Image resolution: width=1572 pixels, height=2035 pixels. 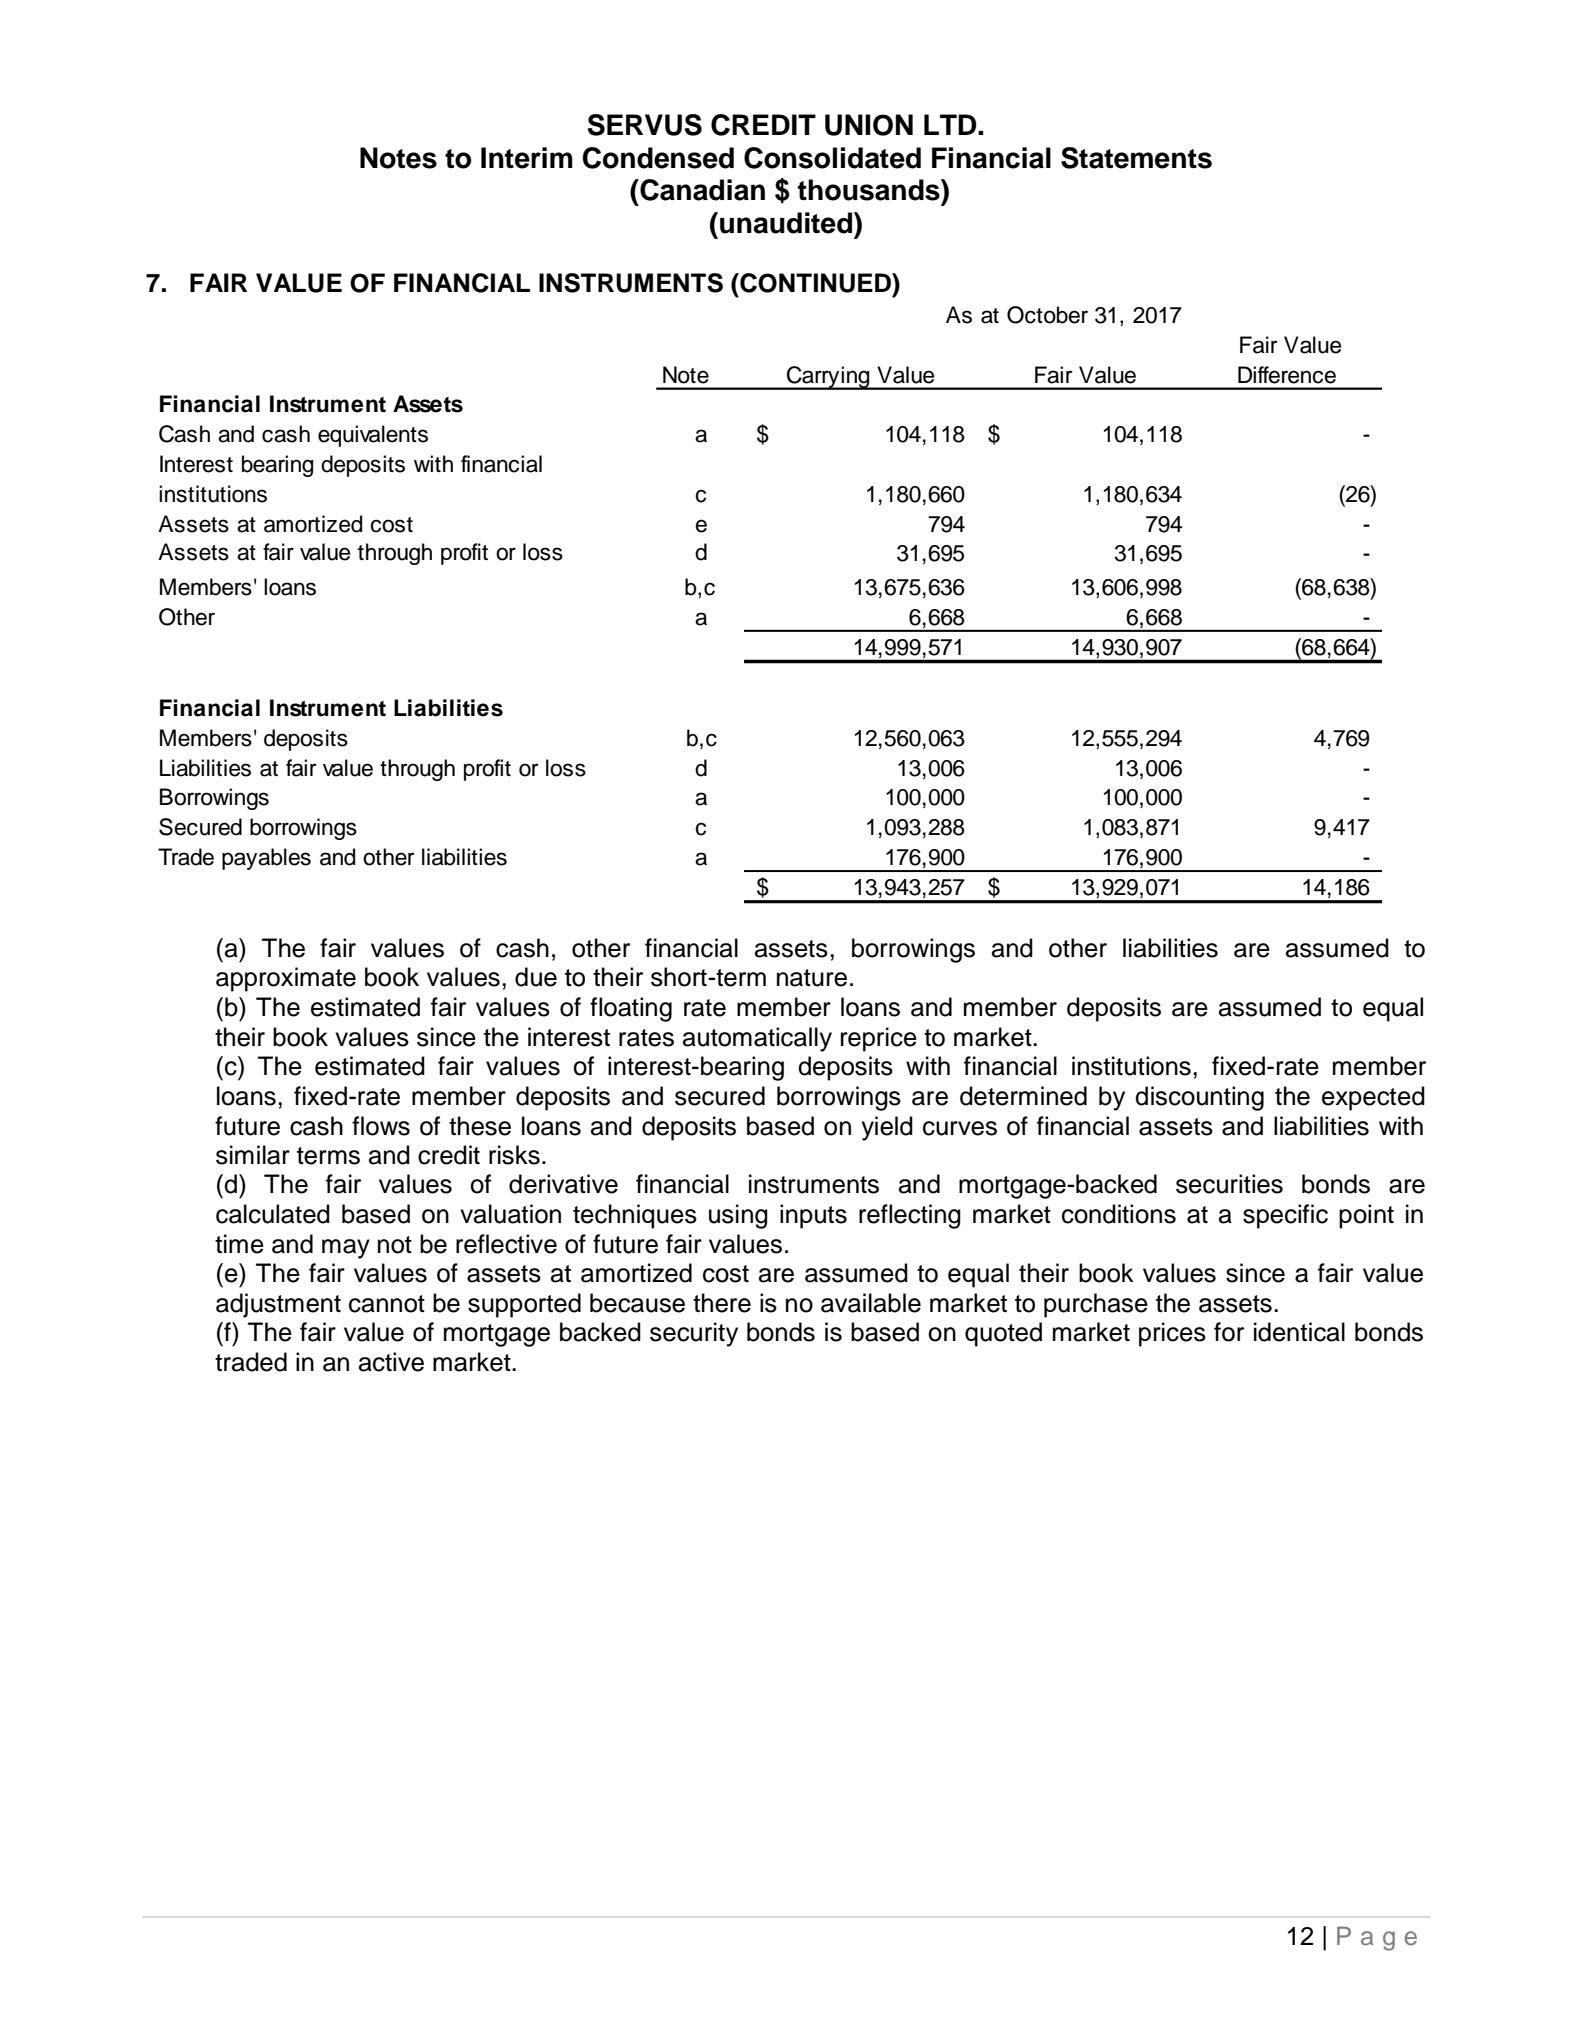 What do you see at coordinates (832, 158) in the screenshot?
I see `Consolidated` at bounding box center [832, 158].
